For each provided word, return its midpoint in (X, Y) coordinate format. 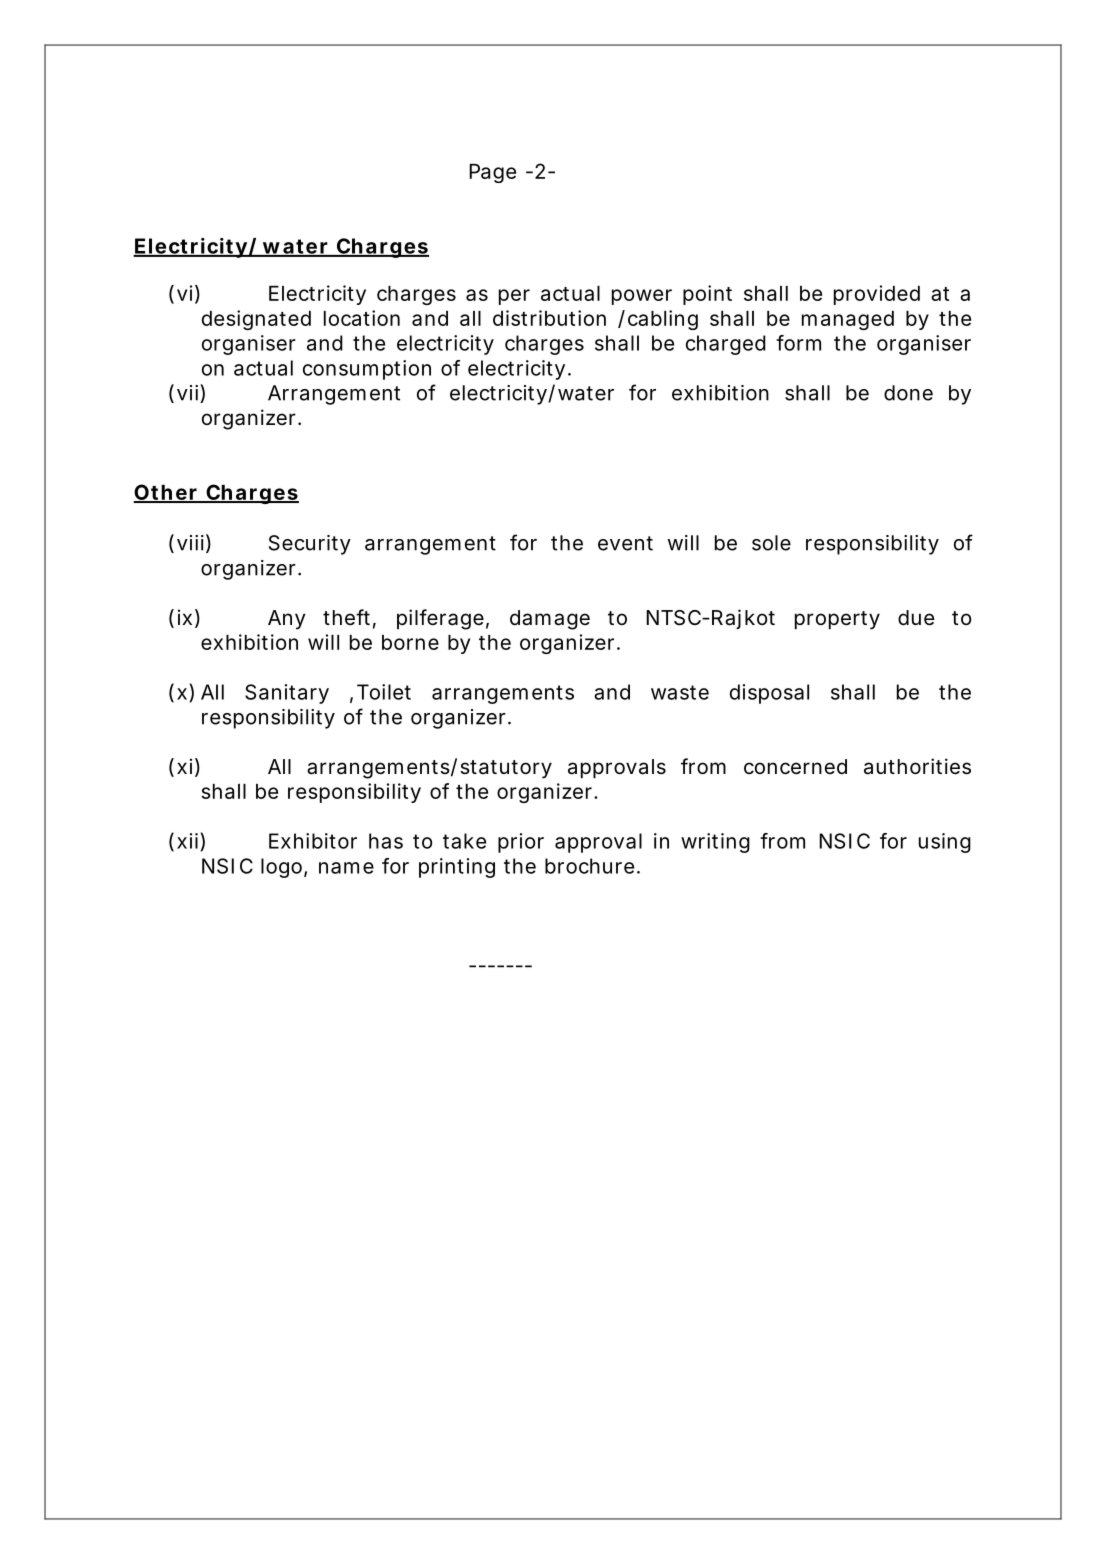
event (625, 543)
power (642, 297)
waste (680, 692)
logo (281, 868)
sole (771, 543)
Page (492, 173)
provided (877, 295)
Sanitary (287, 694)
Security (310, 545)
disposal (769, 694)
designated (256, 320)
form (798, 343)
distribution (549, 318)
